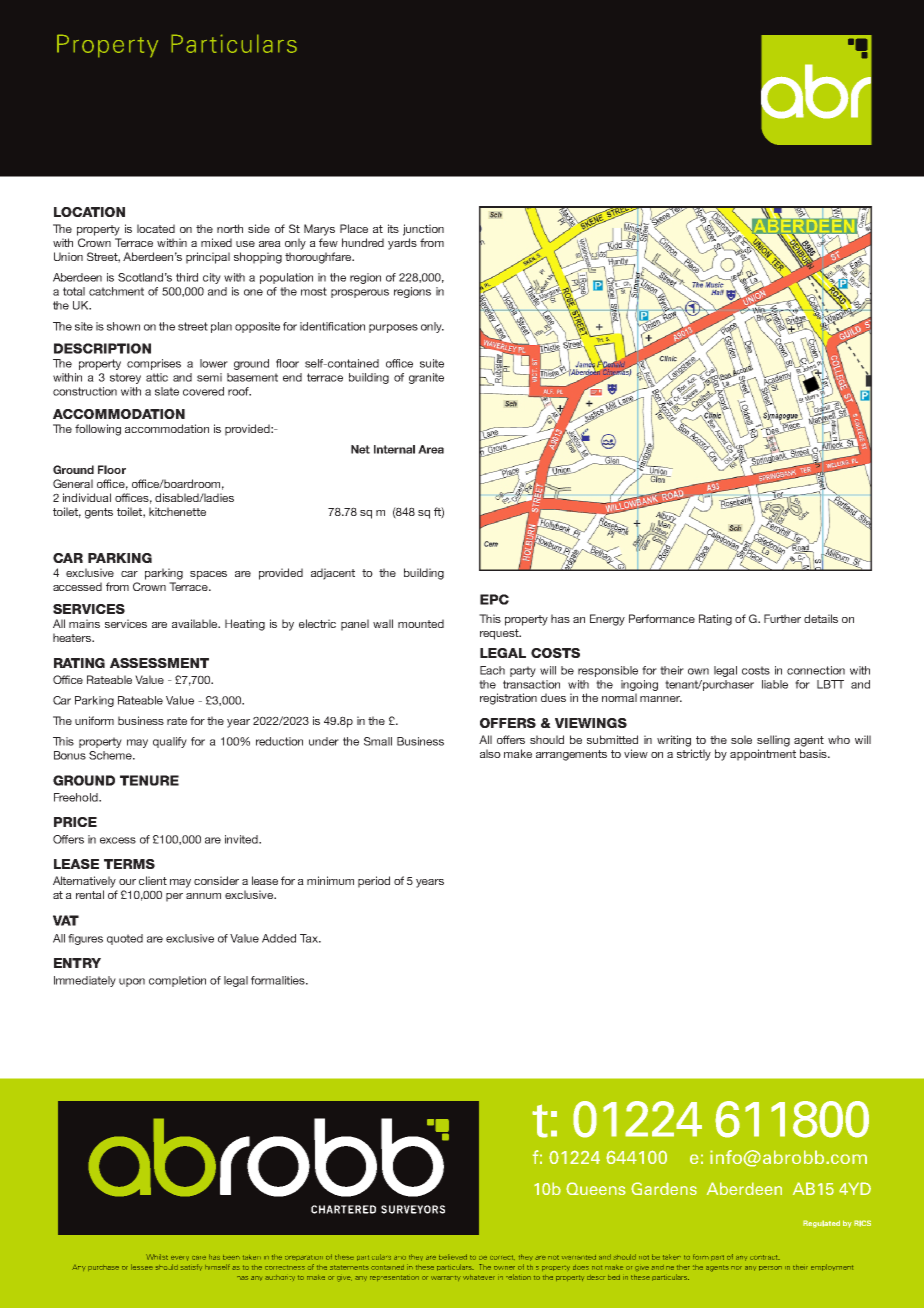 This document has width=924, height=1308. What do you see at coordinates (159, 663) in the document?
I see `ASSESSMENT` at bounding box center [159, 663].
